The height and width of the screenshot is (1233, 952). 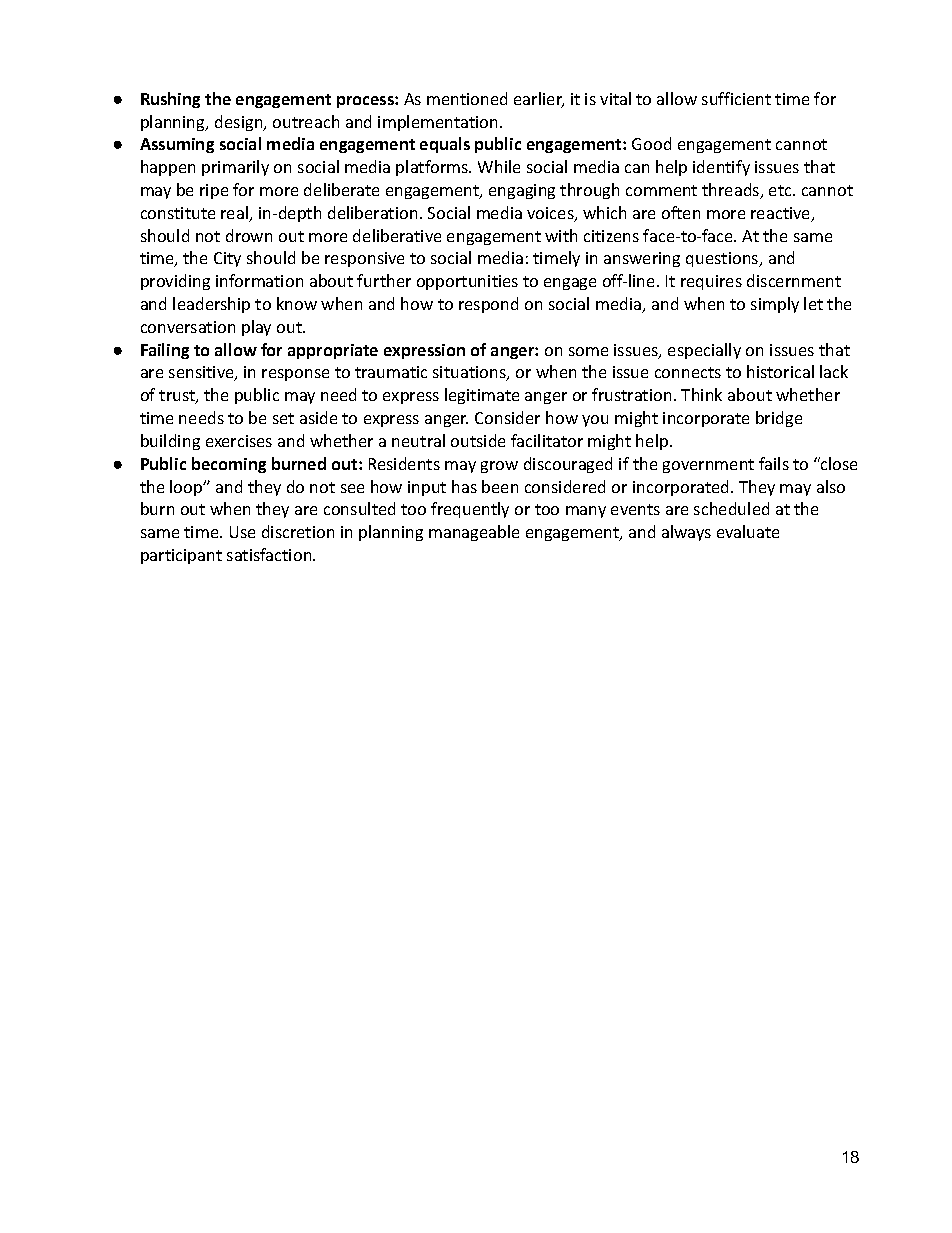 I want to click on design, so click(x=240, y=123).
